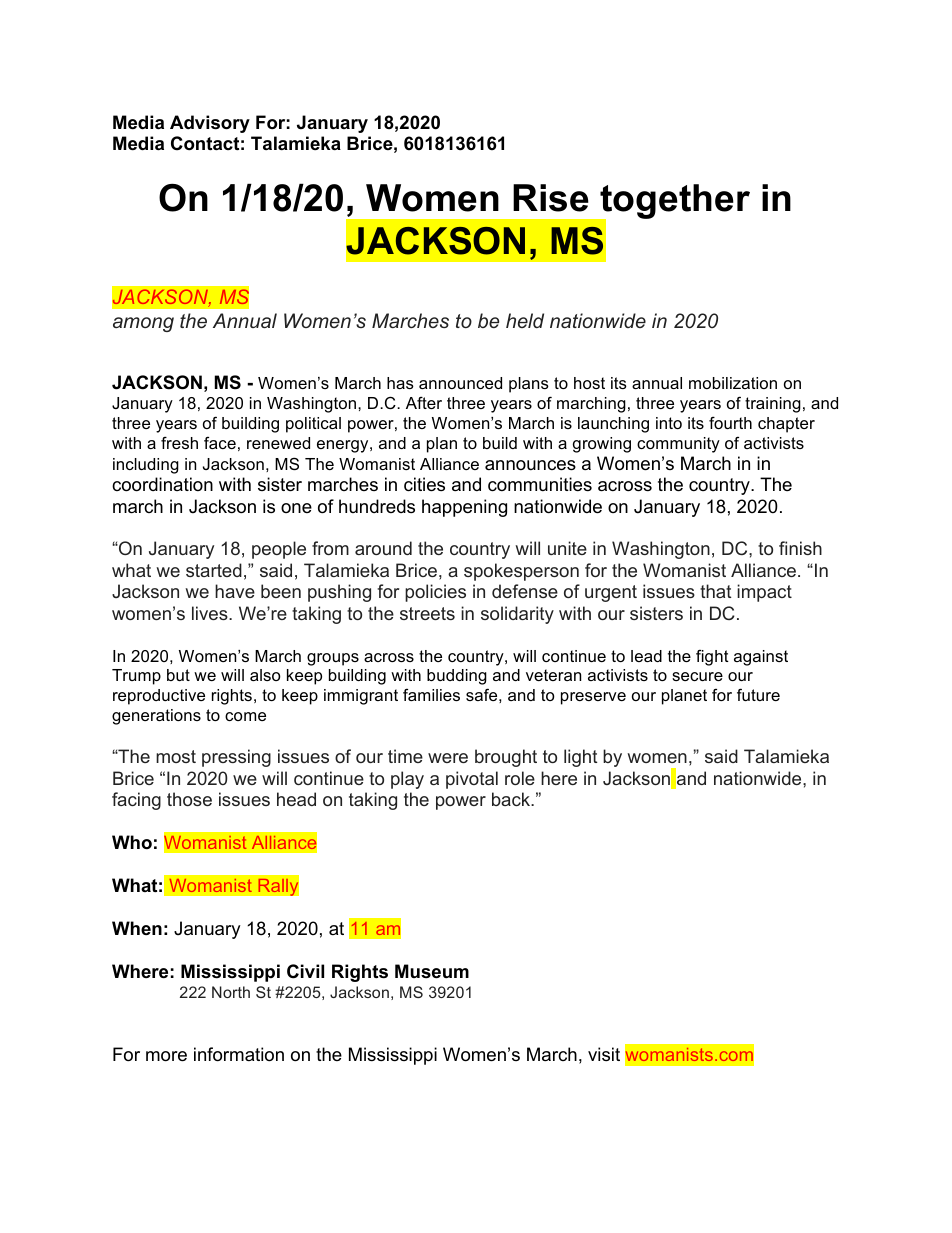 The height and width of the screenshot is (1233, 952). Describe the element at coordinates (210, 124) in the screenshot. I see `Advisory` at that location.
